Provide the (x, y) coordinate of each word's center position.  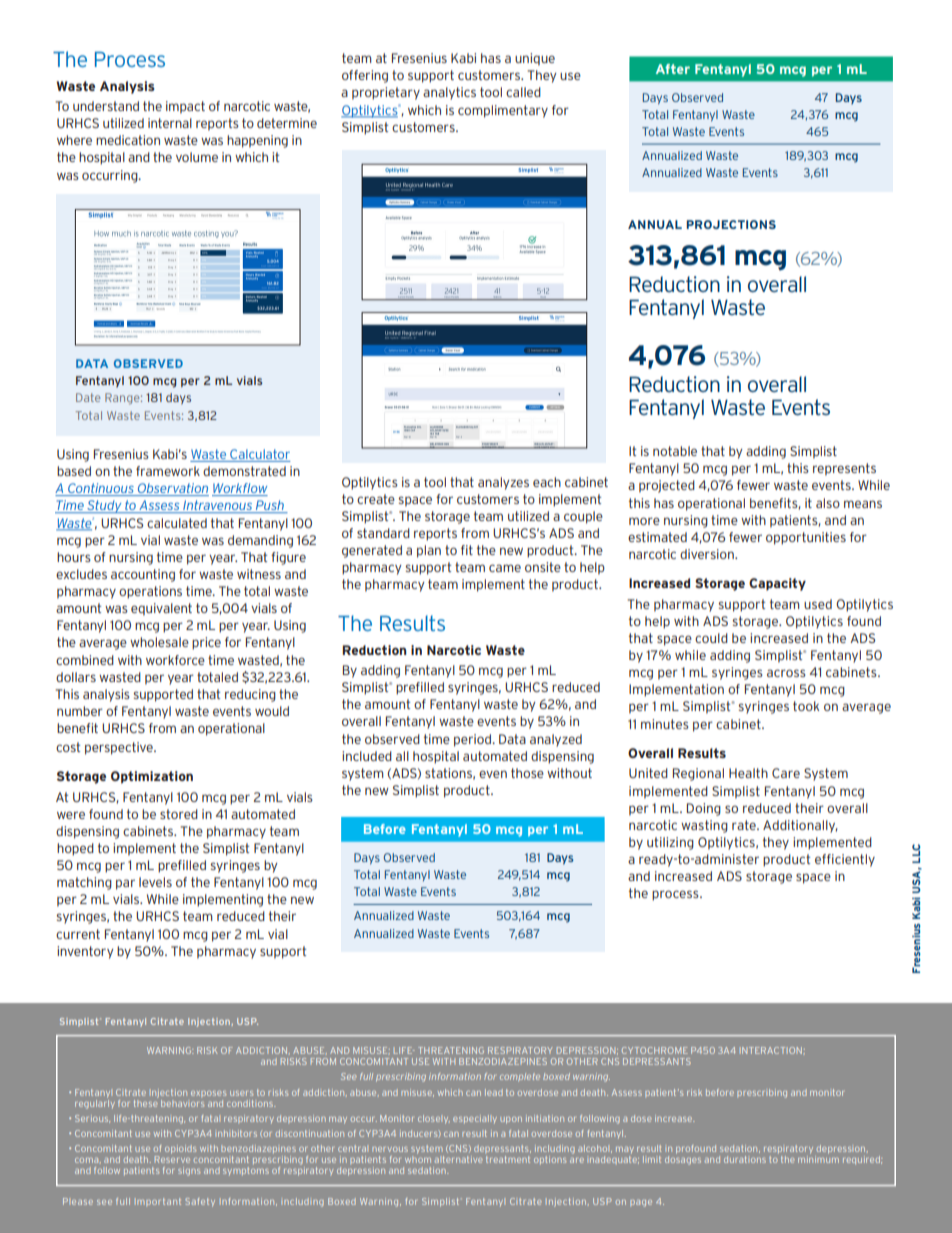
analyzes (503, 483)
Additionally (800, 826)
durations (745, 1159)
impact (185, 107)
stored (179, 814)
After (673, 69)
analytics (449, 93)
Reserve (172, 1158)
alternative (458, 1159)
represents (844, 469)
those (527, 773)
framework (168, 471)
